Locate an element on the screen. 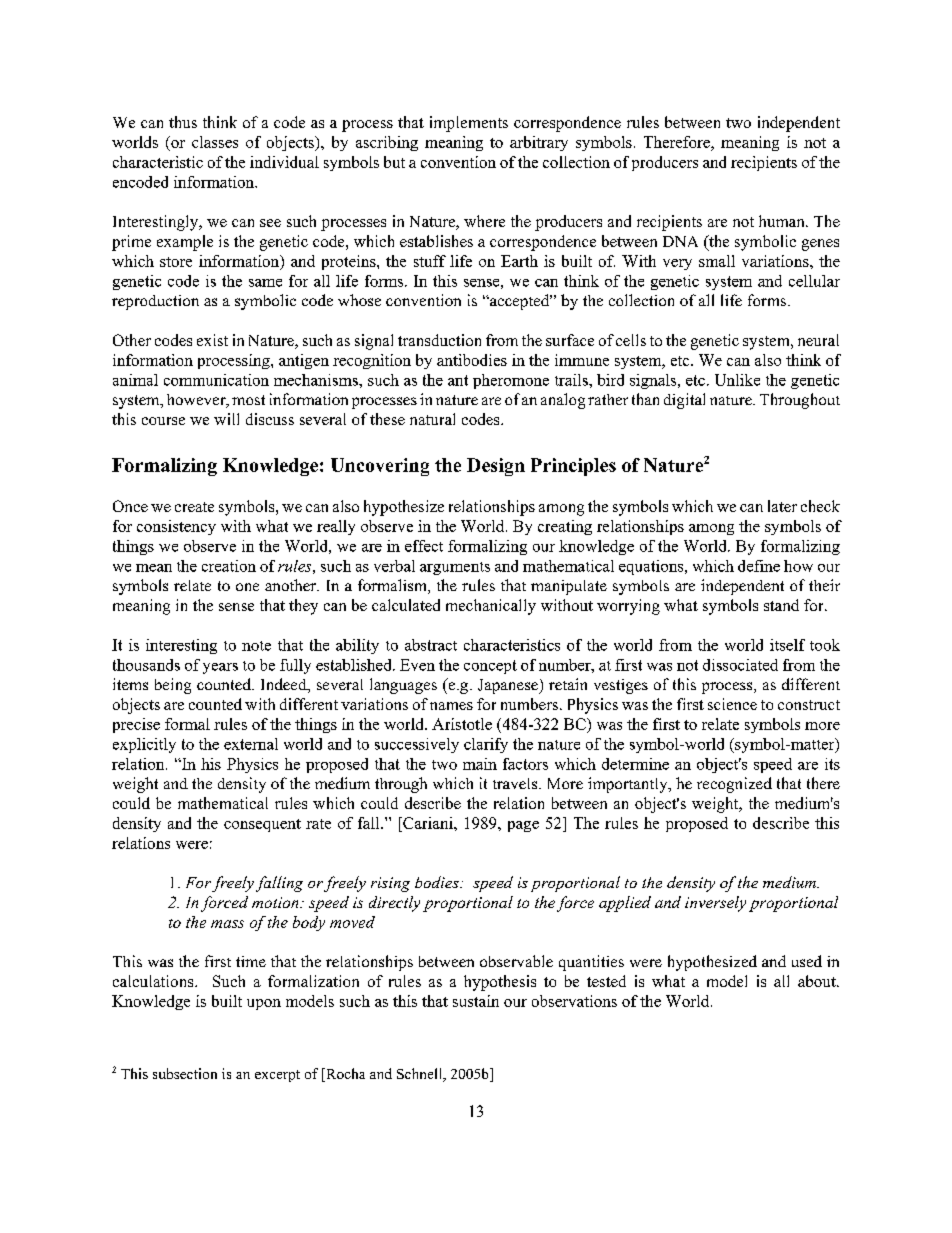 Image resolution: width=952 pixels, height=1233 pixels. implements is located at coordinates (469, 124).
